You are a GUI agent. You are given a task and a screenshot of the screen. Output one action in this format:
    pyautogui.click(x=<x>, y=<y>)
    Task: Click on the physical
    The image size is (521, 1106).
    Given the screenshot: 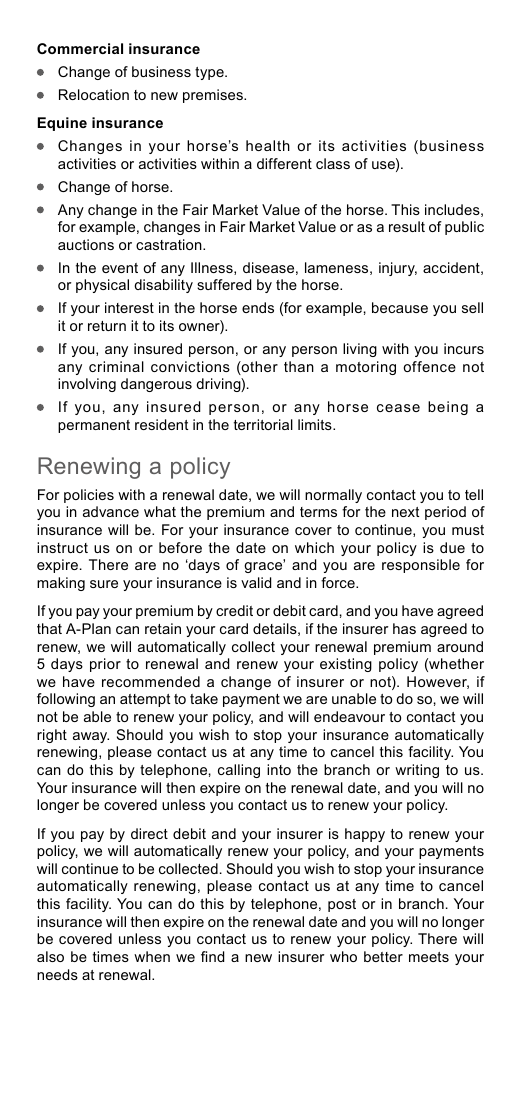 What is the action you would take?
    pyautogui.click(x=102, y=286)
